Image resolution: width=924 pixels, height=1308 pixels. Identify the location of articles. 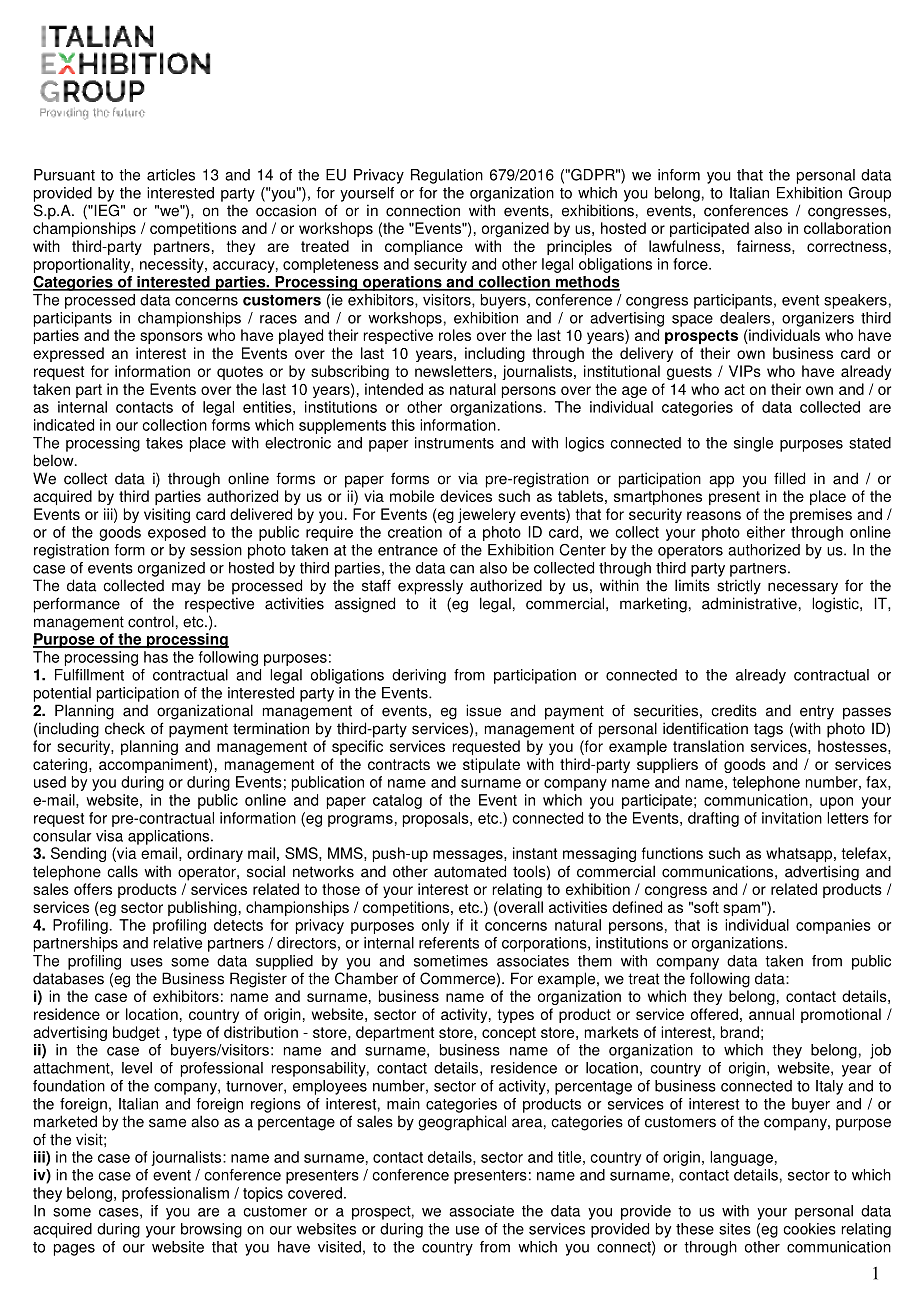
(171, 175).
